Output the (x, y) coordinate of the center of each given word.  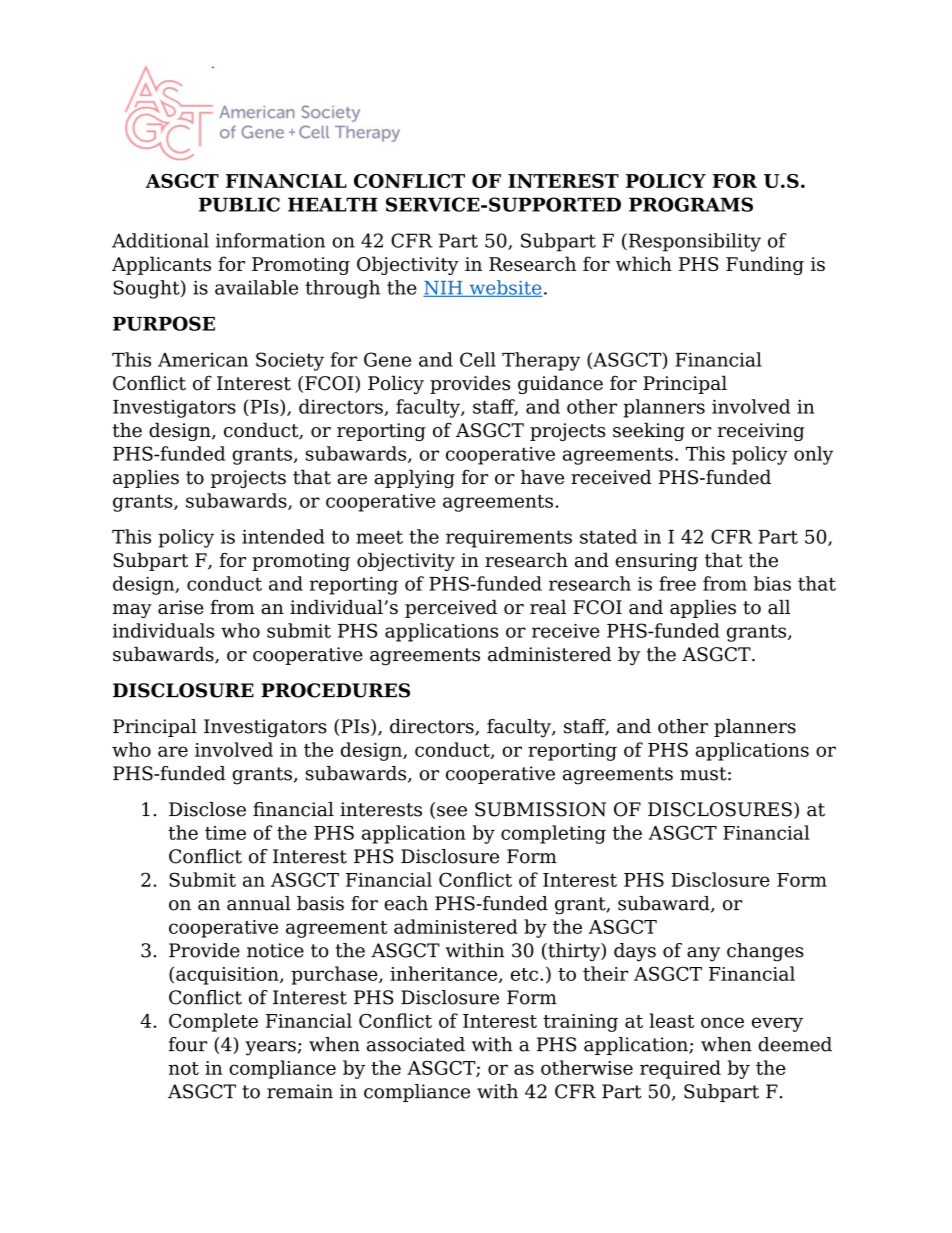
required (680, 1069)
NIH (444, 289)
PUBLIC (239, 204)
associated (416, 1044)
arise (181, 607)
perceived (451, 609)
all (779, 607)
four (188, 1044)
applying (414, 479)
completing (553, 834)
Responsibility (693, 242)
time (225, 833)
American (203, 360)
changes (765, 952)
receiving (761, 432)
